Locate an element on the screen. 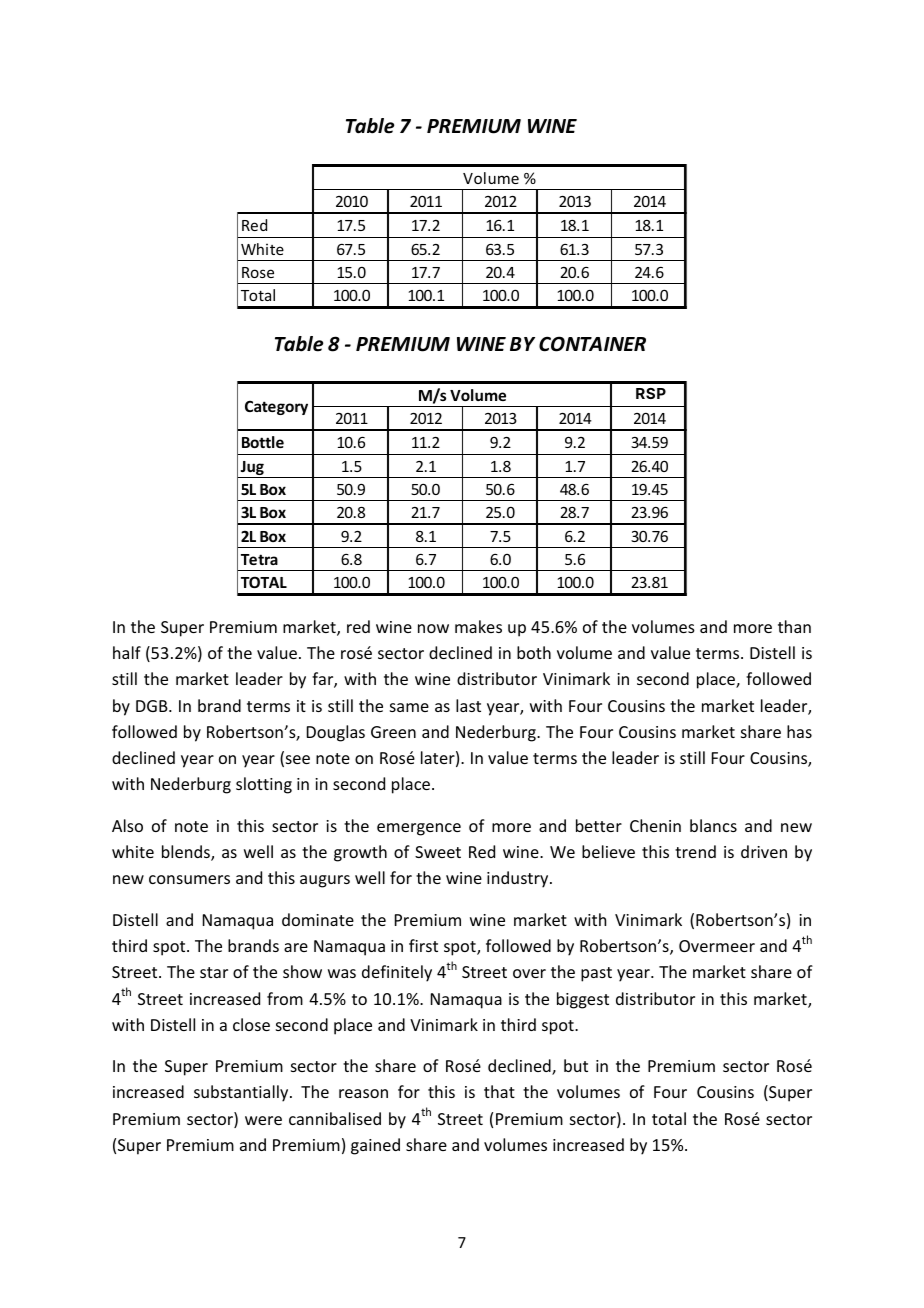 This screenshot has height=1308, width=924. Rose is located at coordinates (258, 272).
